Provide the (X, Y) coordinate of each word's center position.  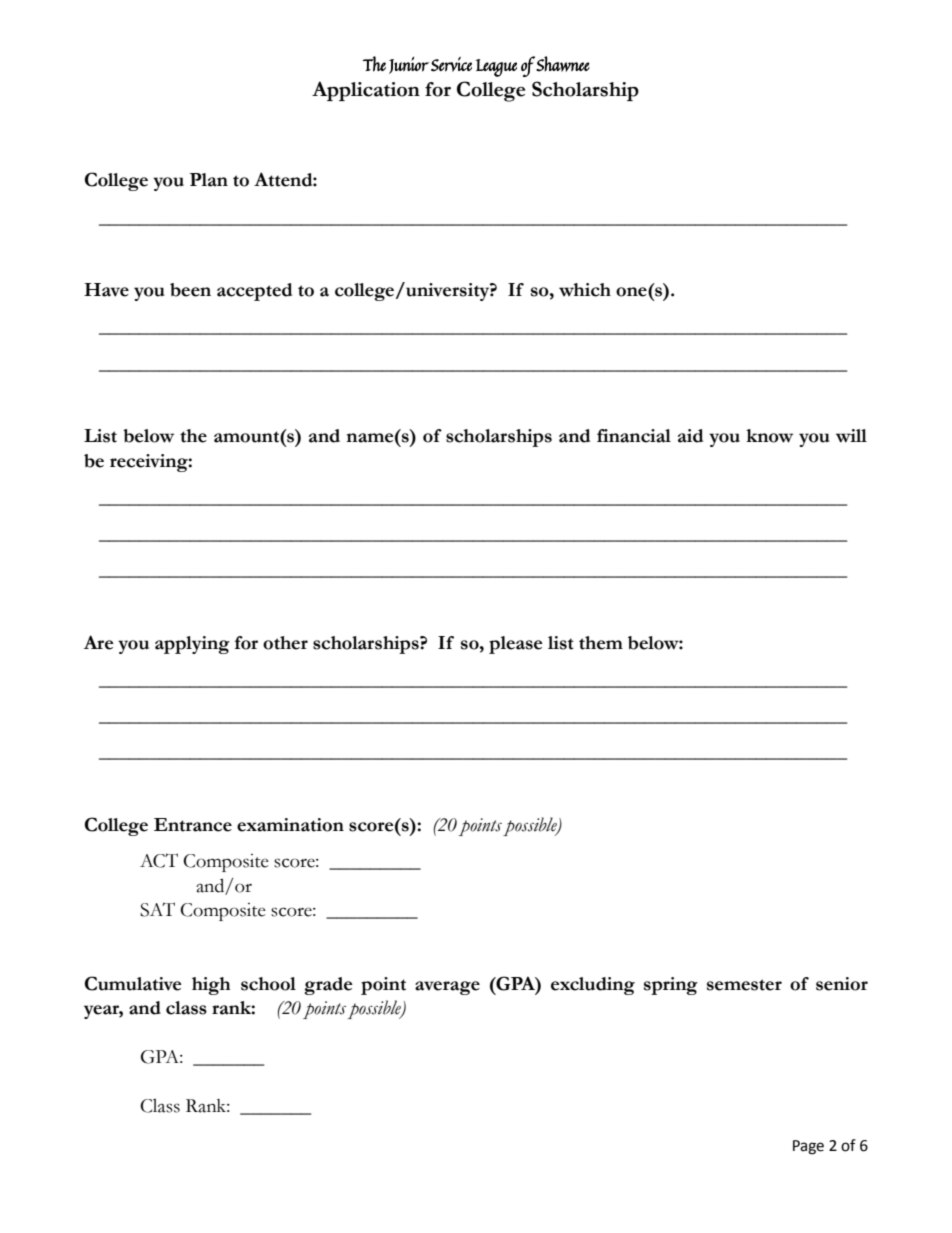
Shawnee (563, 64)
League (496, 68)
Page (808, 1147)
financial (634, 436)
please (516, 645)
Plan (209, 180)
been (190, 290)
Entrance (193, 825)
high (211, 986)
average (447, 988)
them (601, 643)
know (769, 436)
